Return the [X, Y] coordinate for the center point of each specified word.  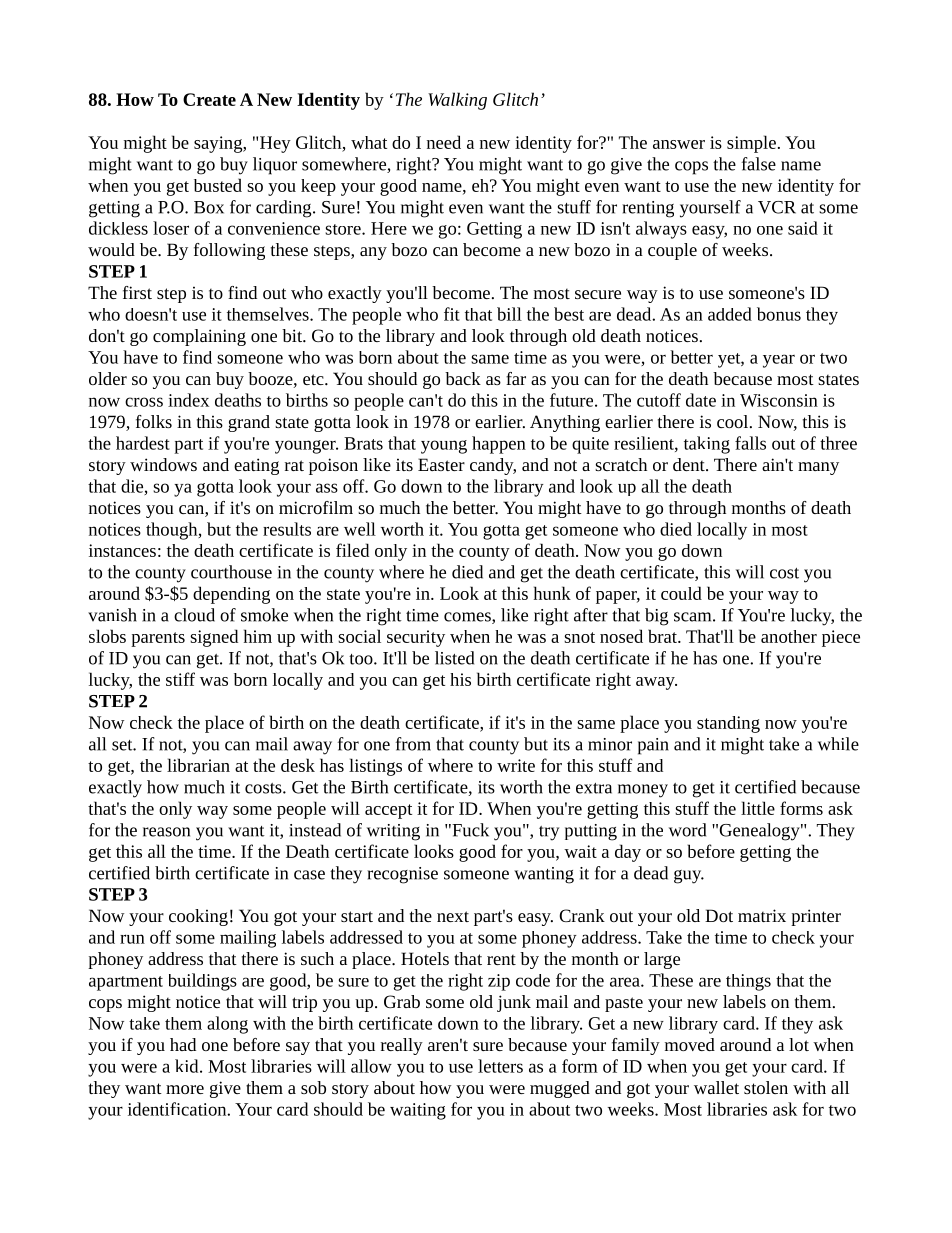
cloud [194, 615]
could [681, 593]
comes [468, 618]
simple [751, 144]
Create [209, 99]
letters [500, 1066]
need [444, 142]
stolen [766, 1087]
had [183, 1044]
